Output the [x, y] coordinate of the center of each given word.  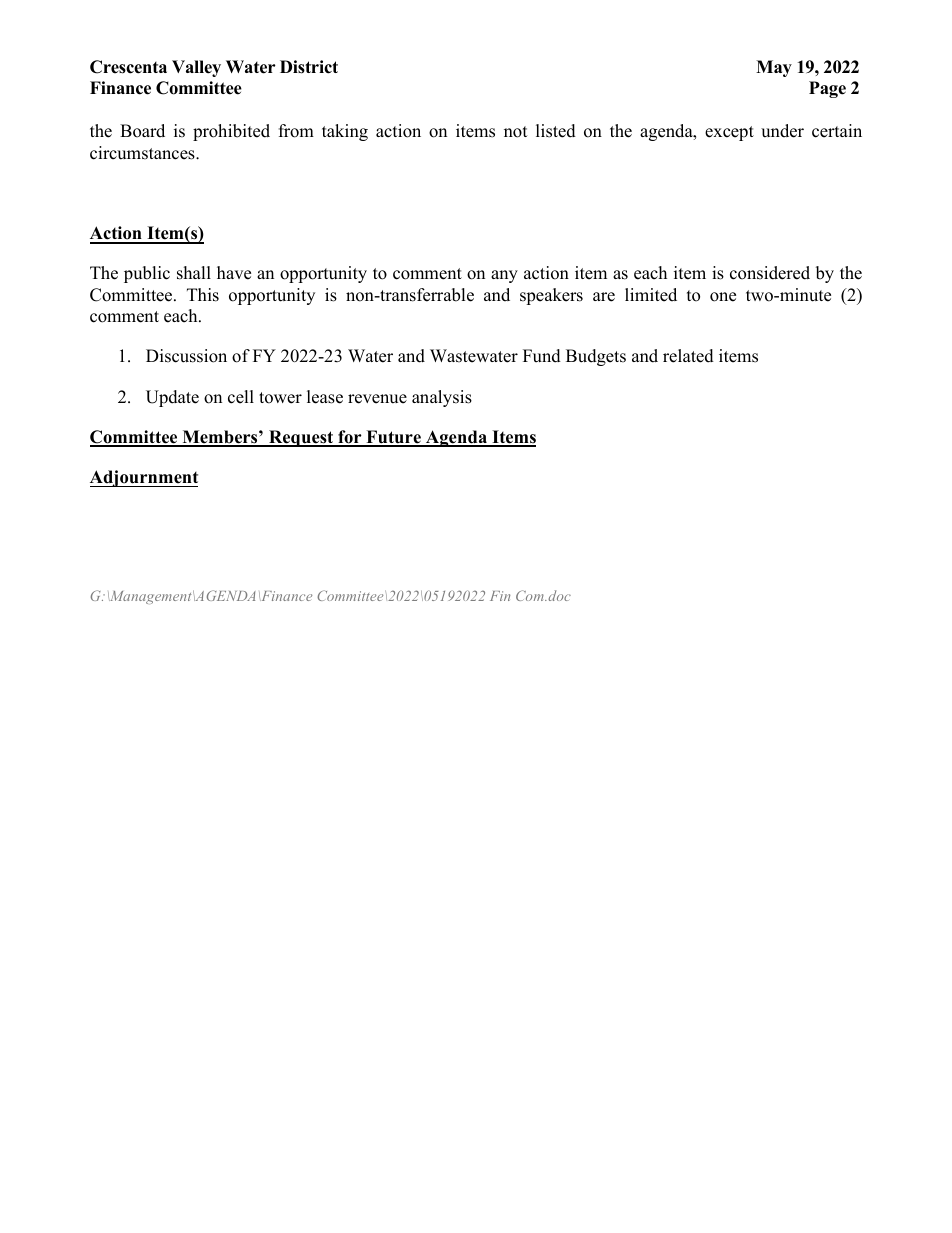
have [234, 273]
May [774, 68]
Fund [542, 356]
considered [770, 273]
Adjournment [144, 478]
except [729, 133]
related [688, 356]
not [516, 132]
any [504, 276]
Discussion [186, 356]
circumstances [143, 153]
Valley [196, 68]
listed [556, 131]
